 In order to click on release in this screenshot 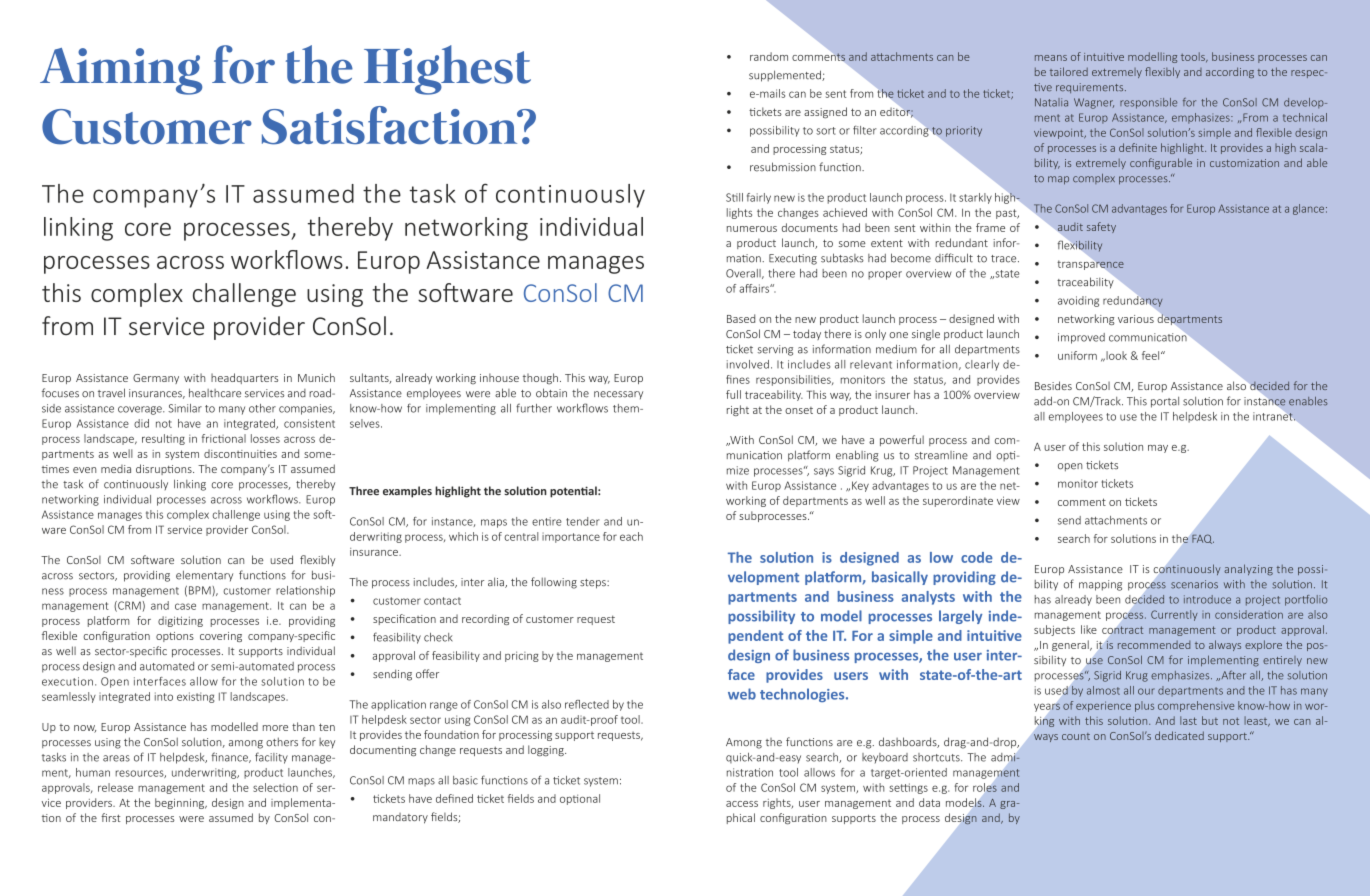, I will do `click(115, 787)`.
